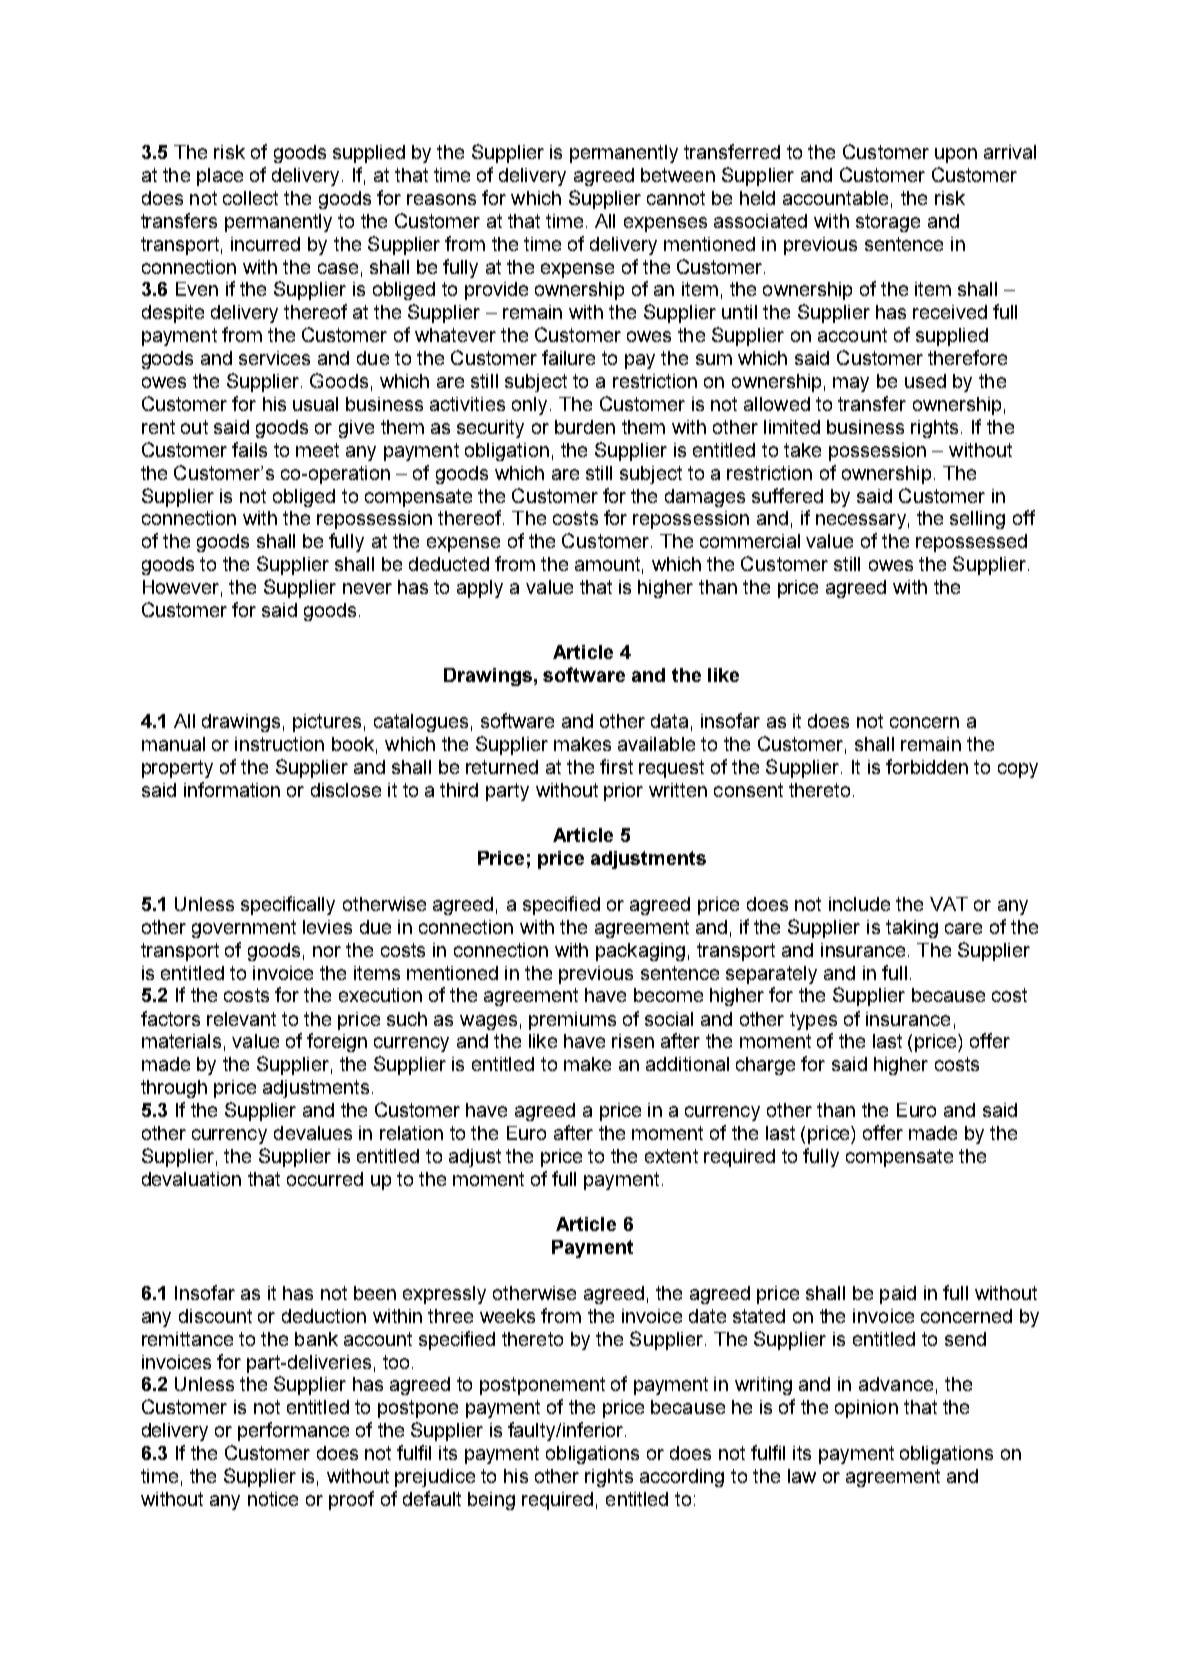  I want to click on collect, so click(250, 198).
